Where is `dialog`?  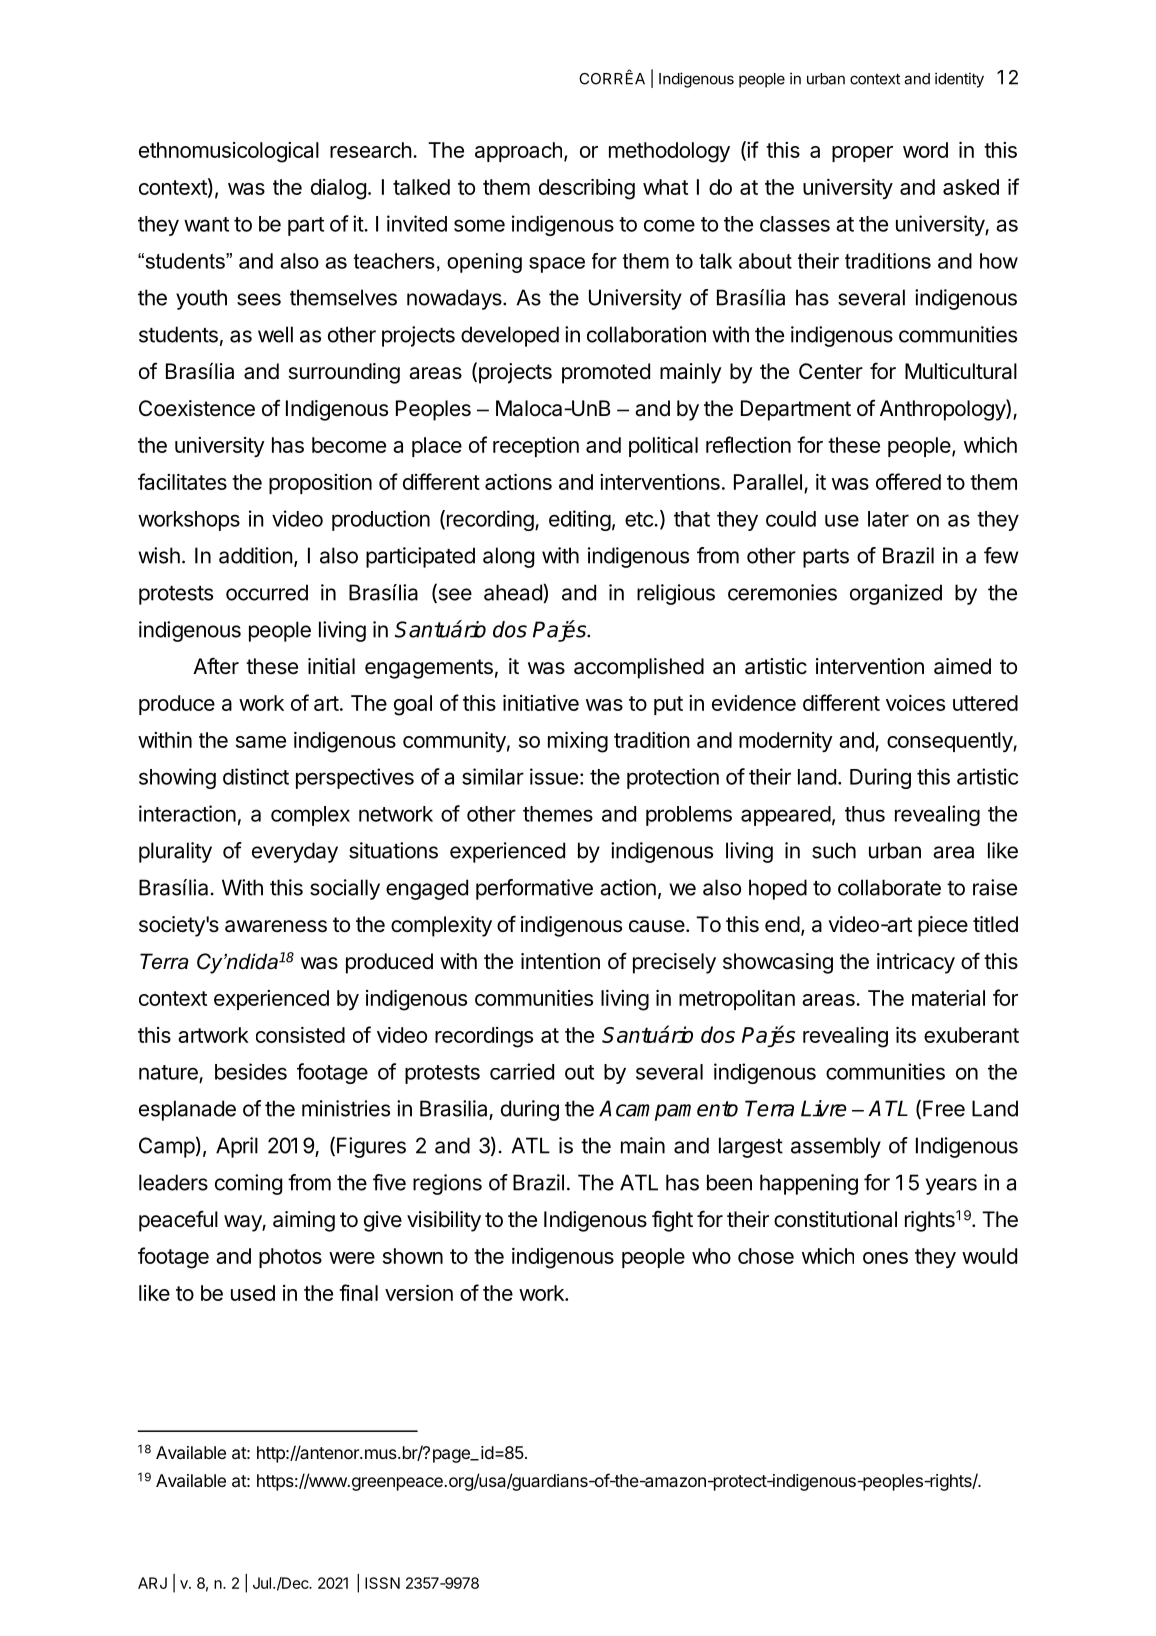
dialog is located at coordinates (338, 189).
